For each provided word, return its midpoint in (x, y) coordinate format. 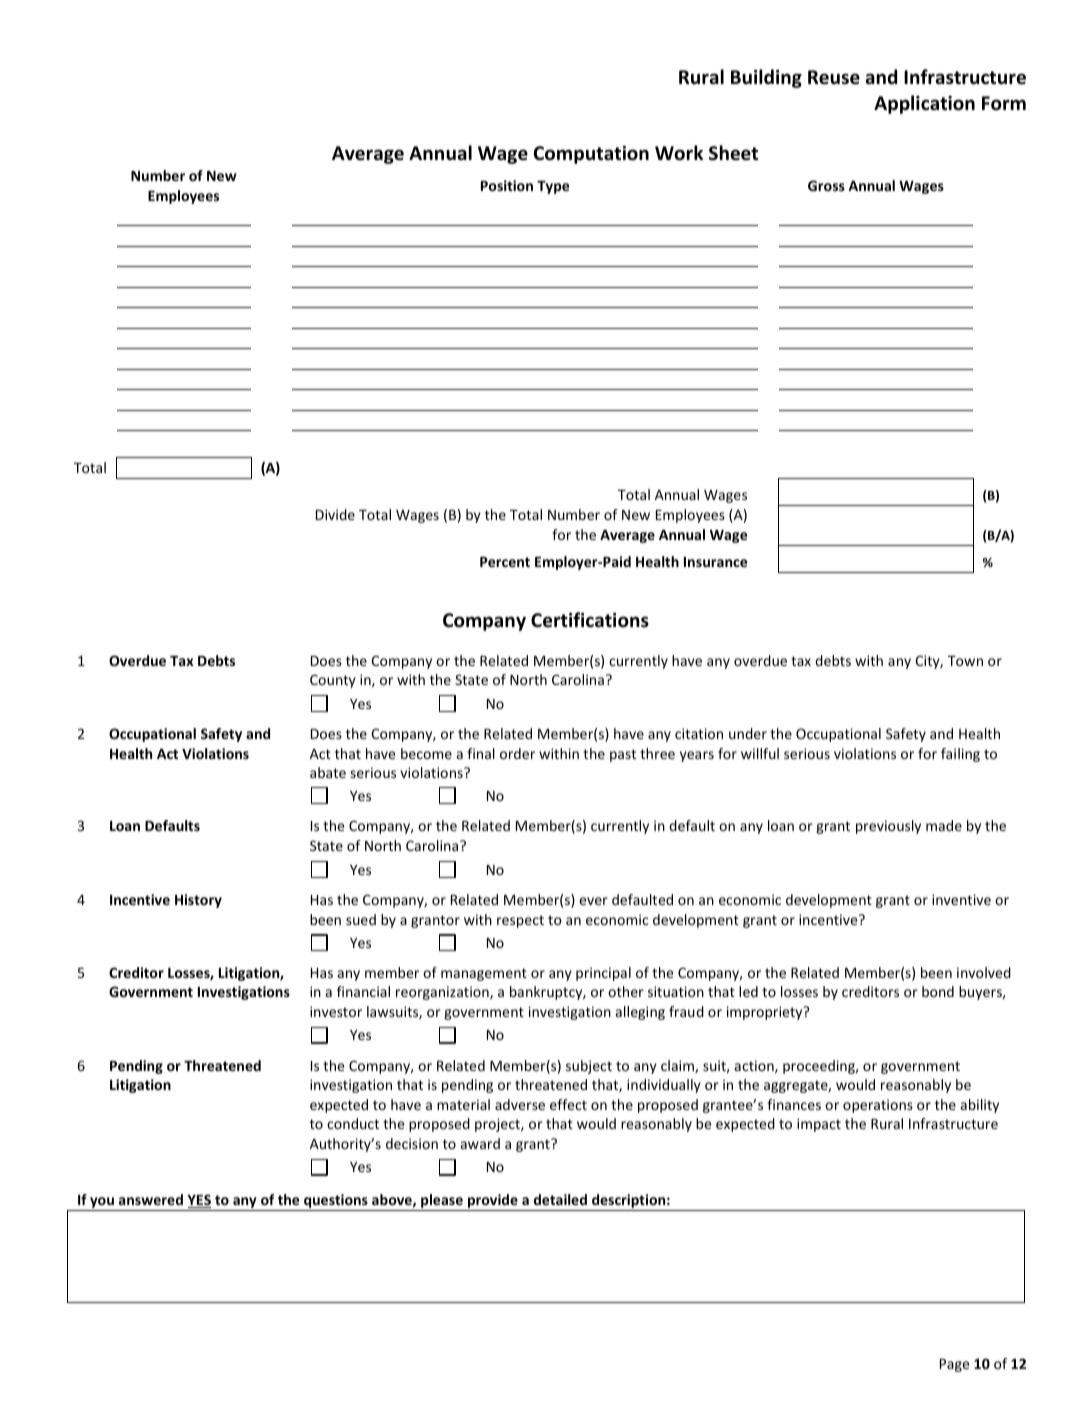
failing (960, 755)
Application (924, 104)
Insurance (715, 562)
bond (938, 991)
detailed (560, 1199)
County (333, 681)
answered (151, 1199)
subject (589, 1067)
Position (507, 185)
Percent (505, 562)
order (517, 753)
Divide (335, 514)
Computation (591, 155)
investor (336, 1011)
